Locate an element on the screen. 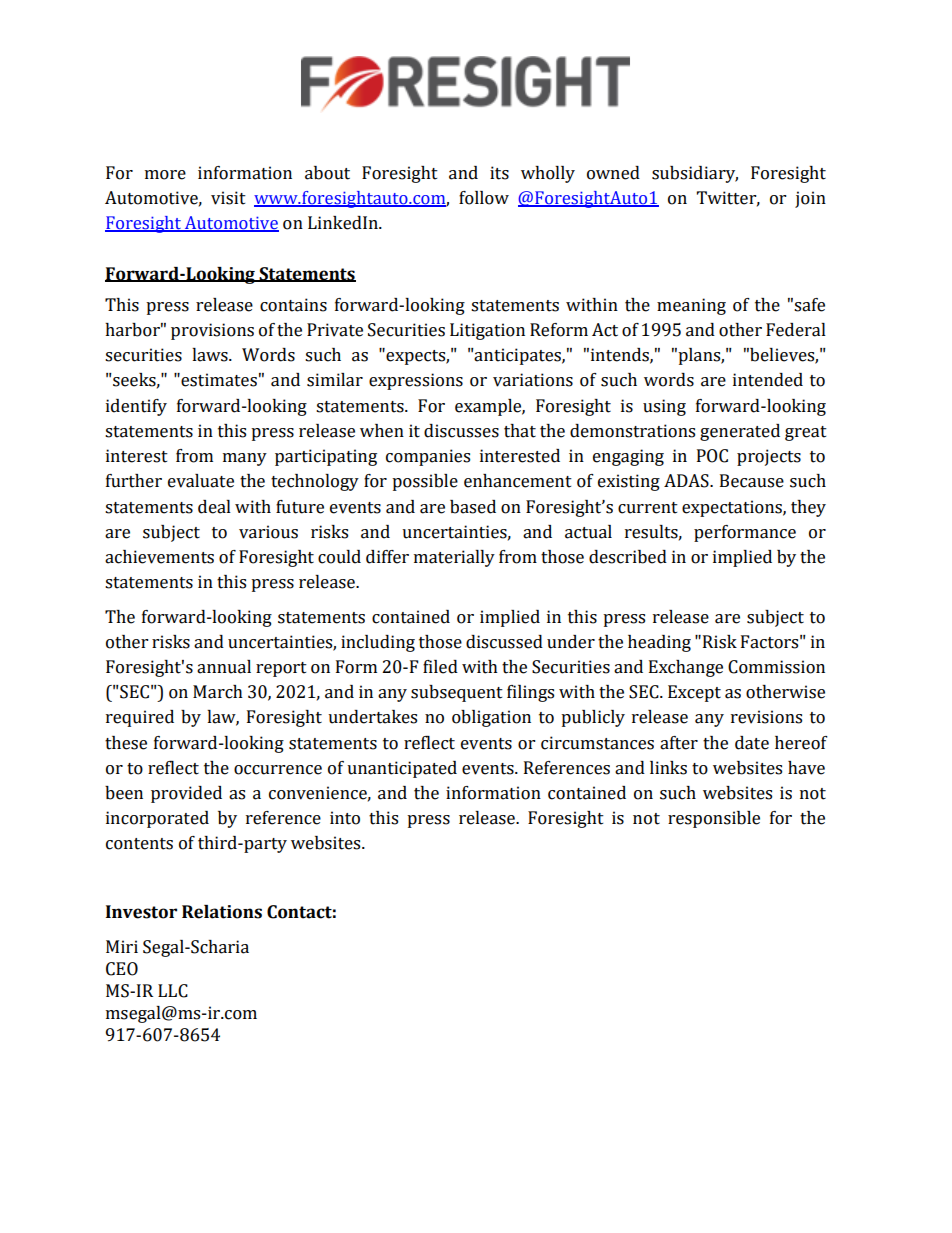 The height and width of the screenshot is (1233, 952). filed is located at coordinates (440, 667).
